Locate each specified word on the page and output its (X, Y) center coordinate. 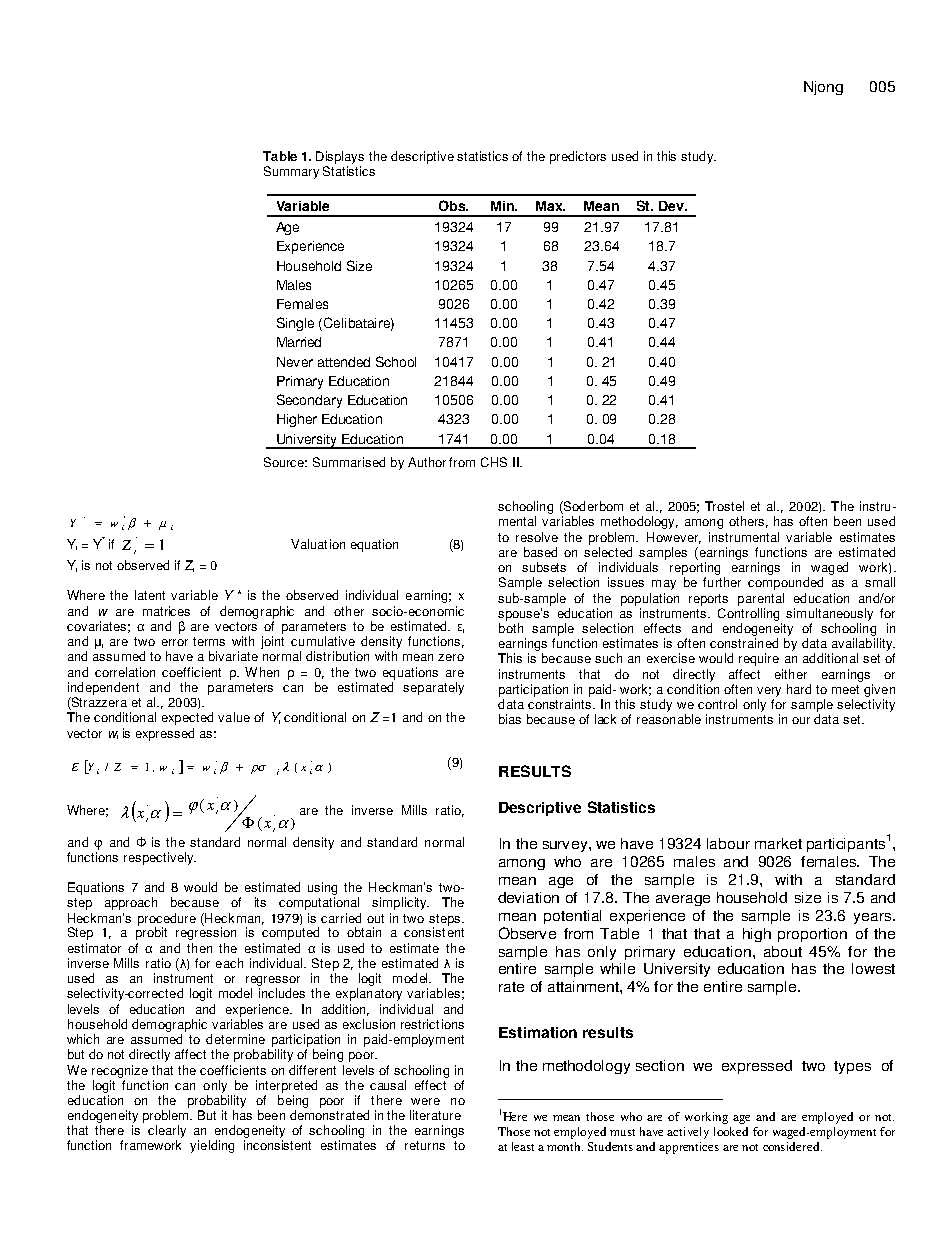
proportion (812, 935)
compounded (785, 583)
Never (295, 362)
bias (510, 719)
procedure (167, 920)
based (540, 552)
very (769, 692)
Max (550, 206)
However (674, 538)
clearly (167, 1133)
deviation (528, 897)
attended (344, 362)
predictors (578, 157)
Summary (291, 172)
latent (150, 595)
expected (187, 718)
